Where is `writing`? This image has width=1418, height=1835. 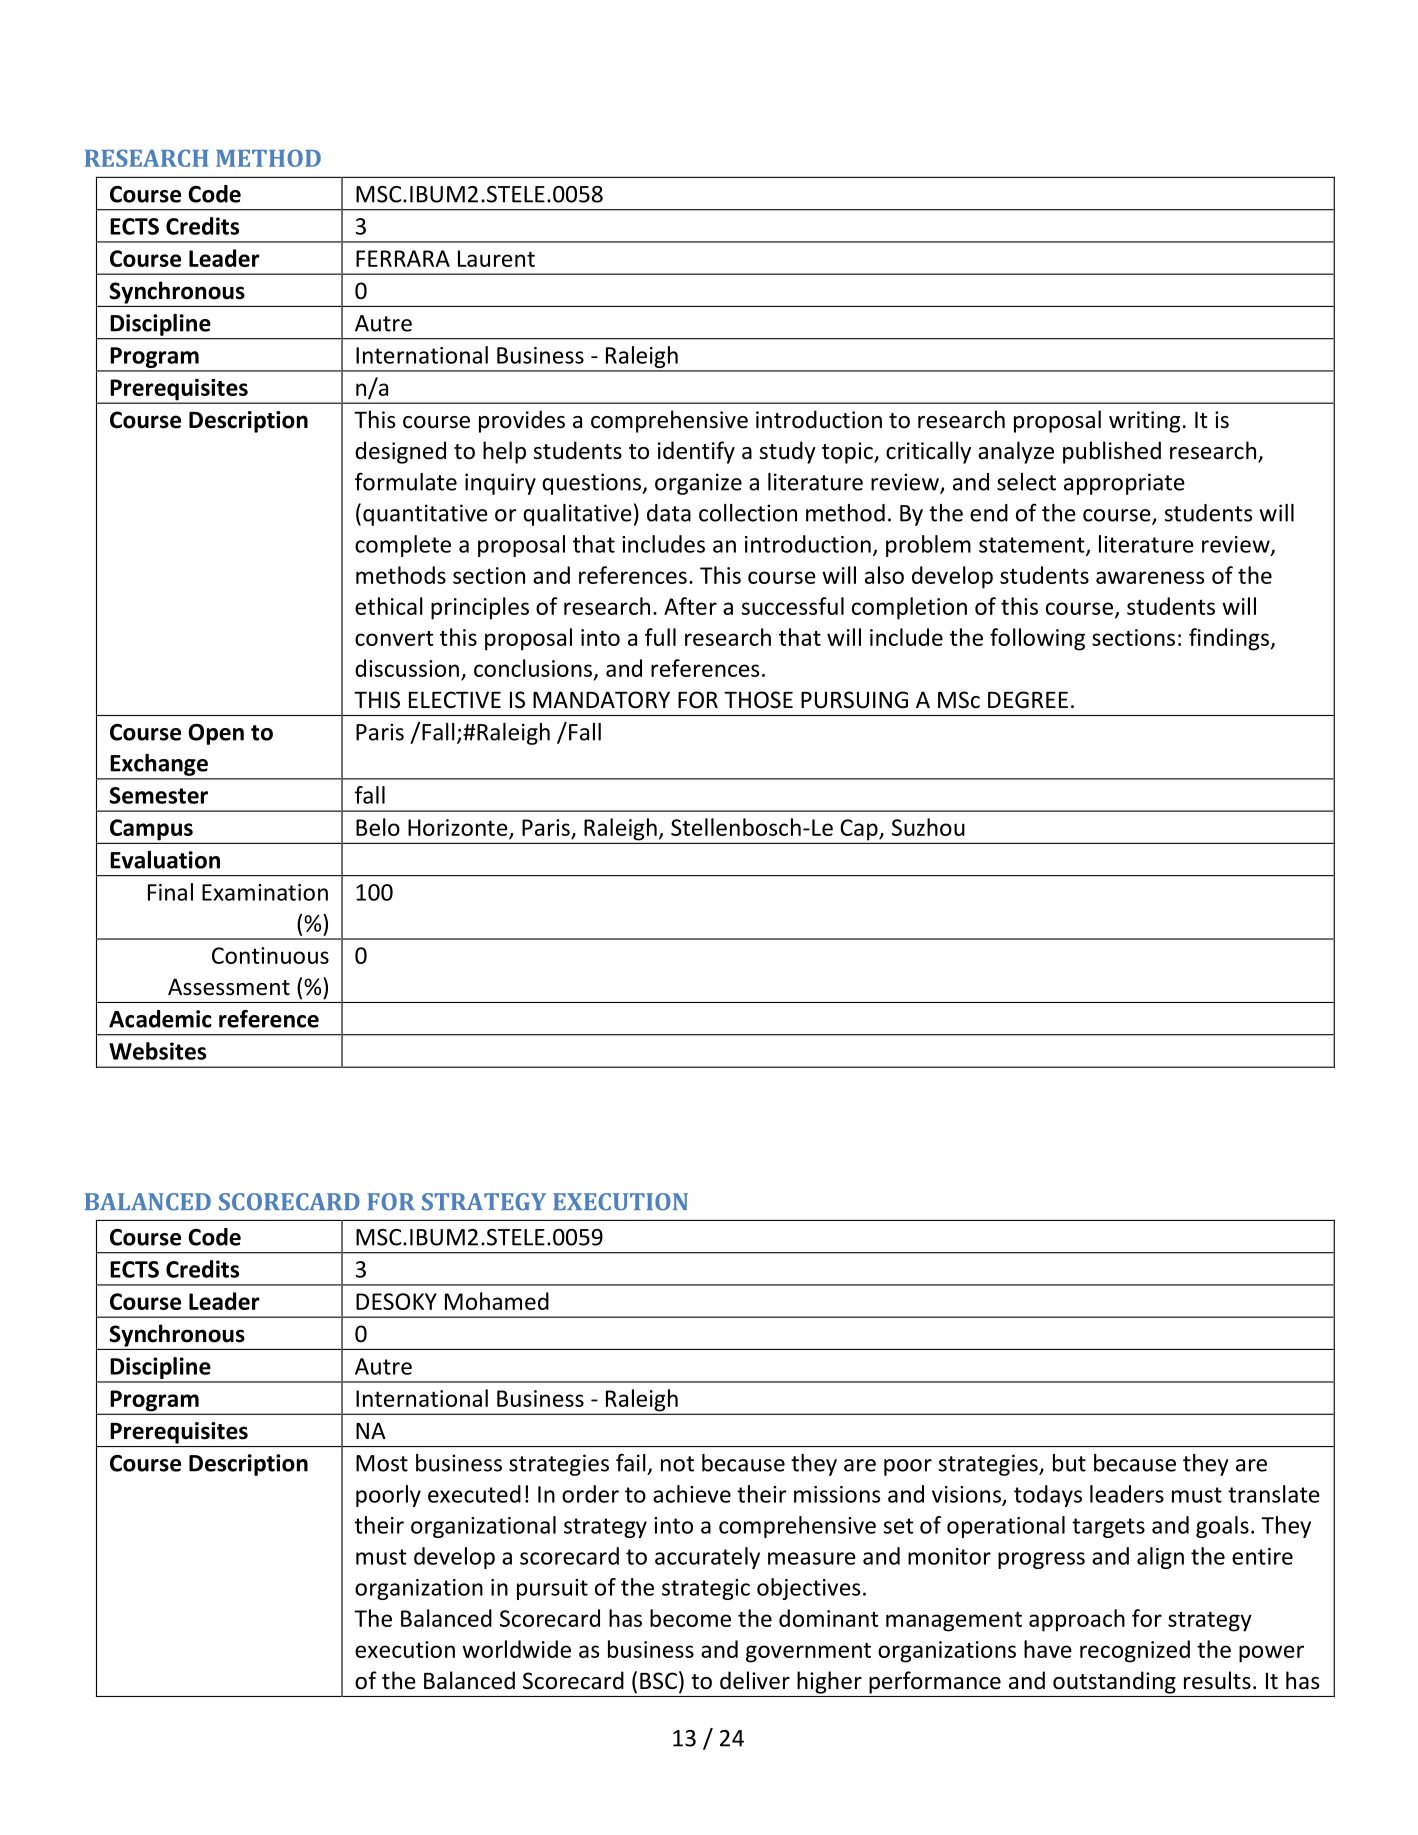
writing is located at coordinates (1144, 422).
